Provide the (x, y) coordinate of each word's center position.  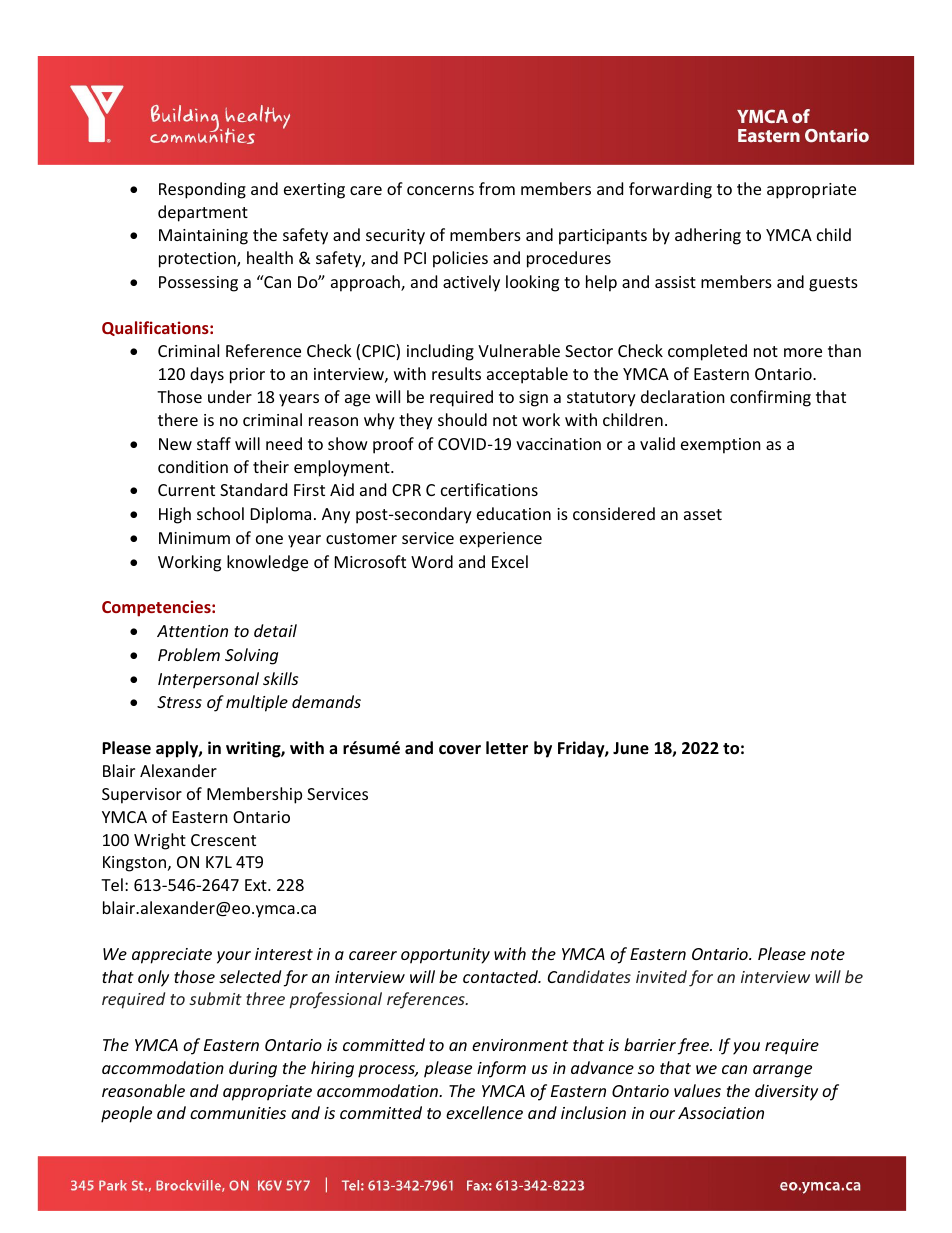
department (203, 213)
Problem (189, 654)
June (631, 748)
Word (432, 561)
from (497, 188)
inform (501, 1069)
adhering (708, 236)
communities (238, 1113)
